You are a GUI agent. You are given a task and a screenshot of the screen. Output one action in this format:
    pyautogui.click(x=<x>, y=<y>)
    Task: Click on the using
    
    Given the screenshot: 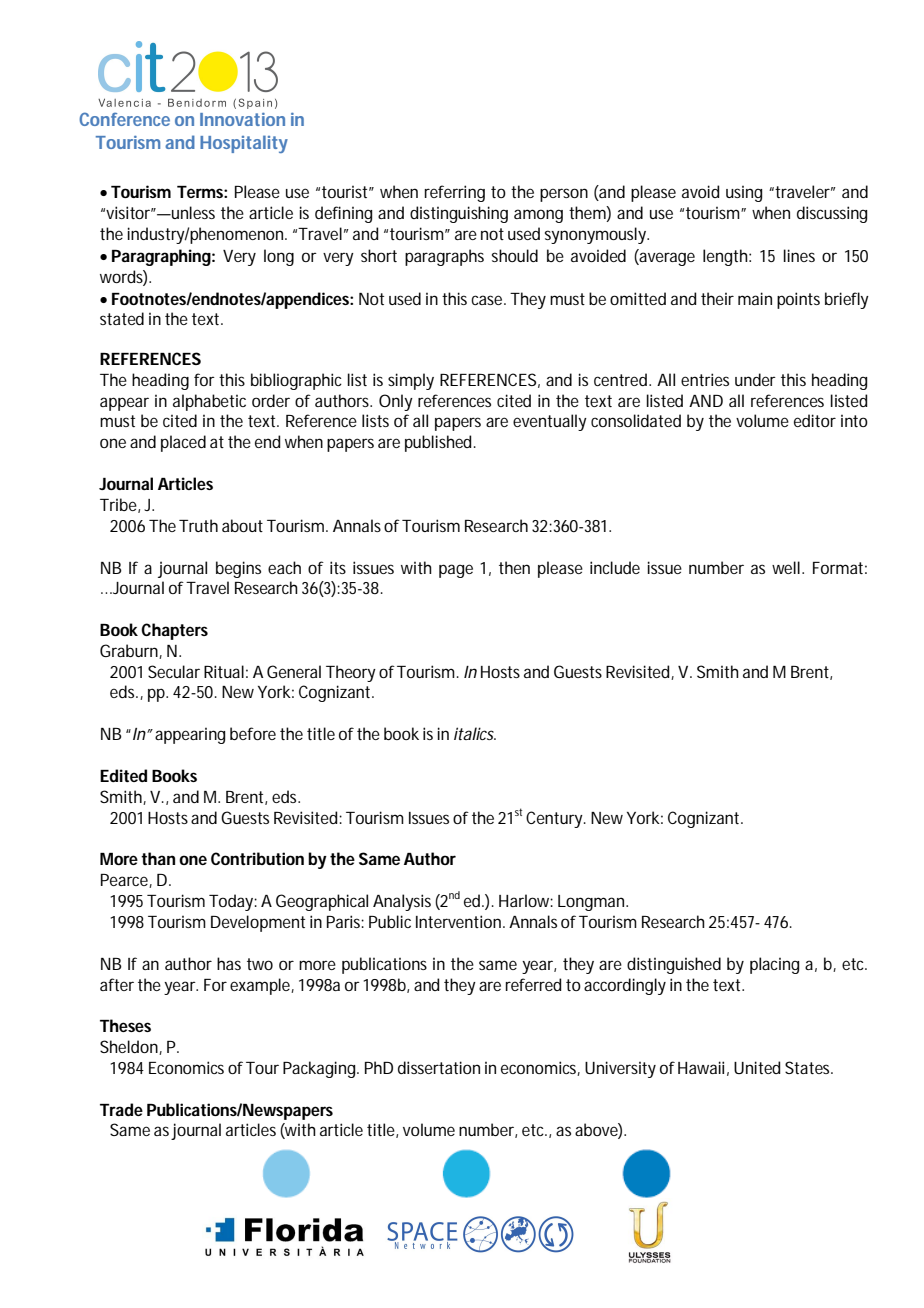 What is the action you would take?
    pyautogui.click(x=744, y=194)
